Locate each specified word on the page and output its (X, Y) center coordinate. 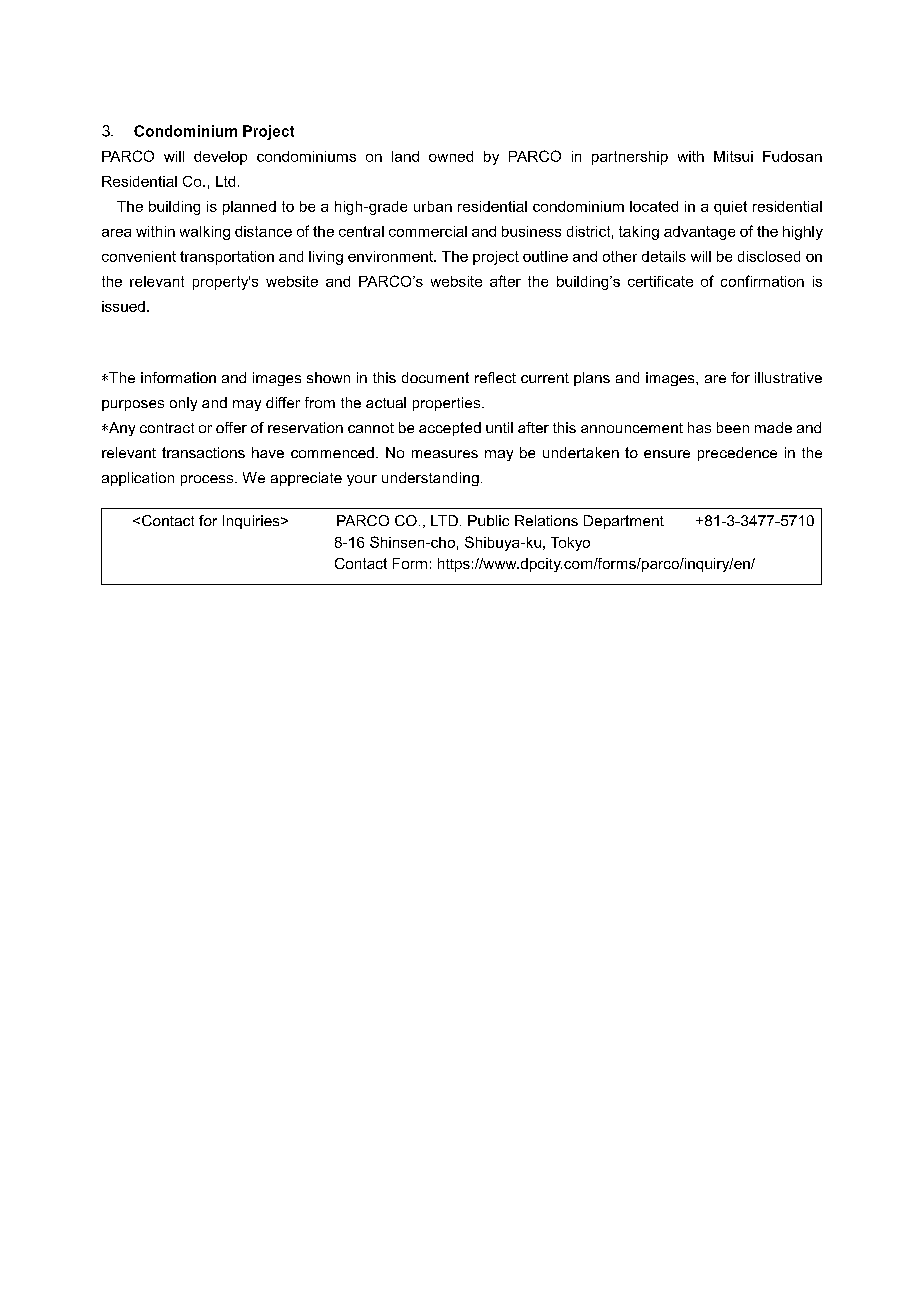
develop (220, 158)
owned (451, 156)
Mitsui (733, 156)
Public (488, 520)
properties (448, 404)
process (208, 480)
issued (123, 306)
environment (391, 256)
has (699, 427)
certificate (660, 281)
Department (624, 522)
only (183, 404)
